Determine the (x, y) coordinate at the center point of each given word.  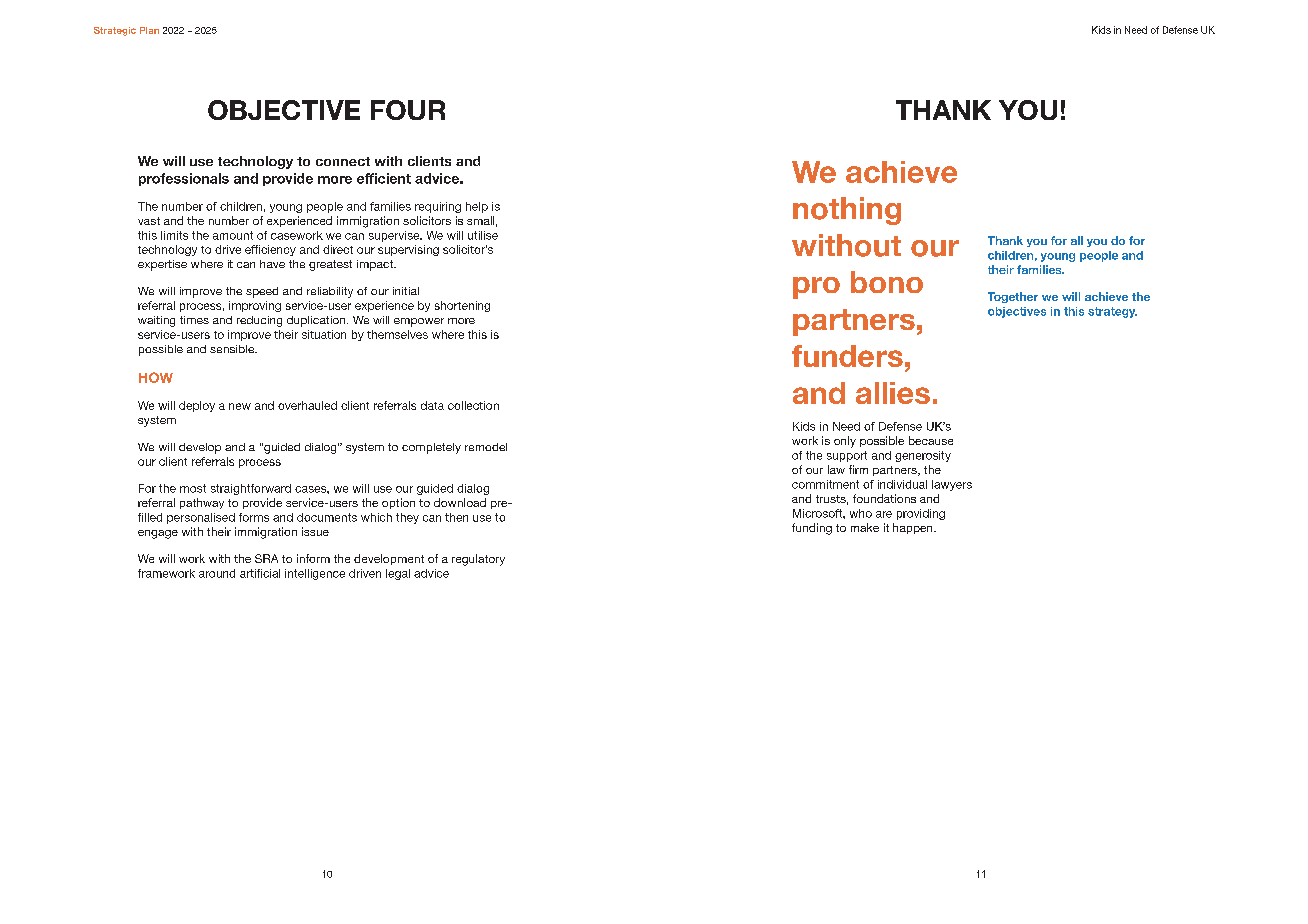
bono (887, 282)
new (240, 406)
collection (473, 405)
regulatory (478, 560)
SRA (266, 558)
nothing (847, 211)
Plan (149, 30)
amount (233, 235)
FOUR (408, 110)
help (477, 207)
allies (893, 393)
